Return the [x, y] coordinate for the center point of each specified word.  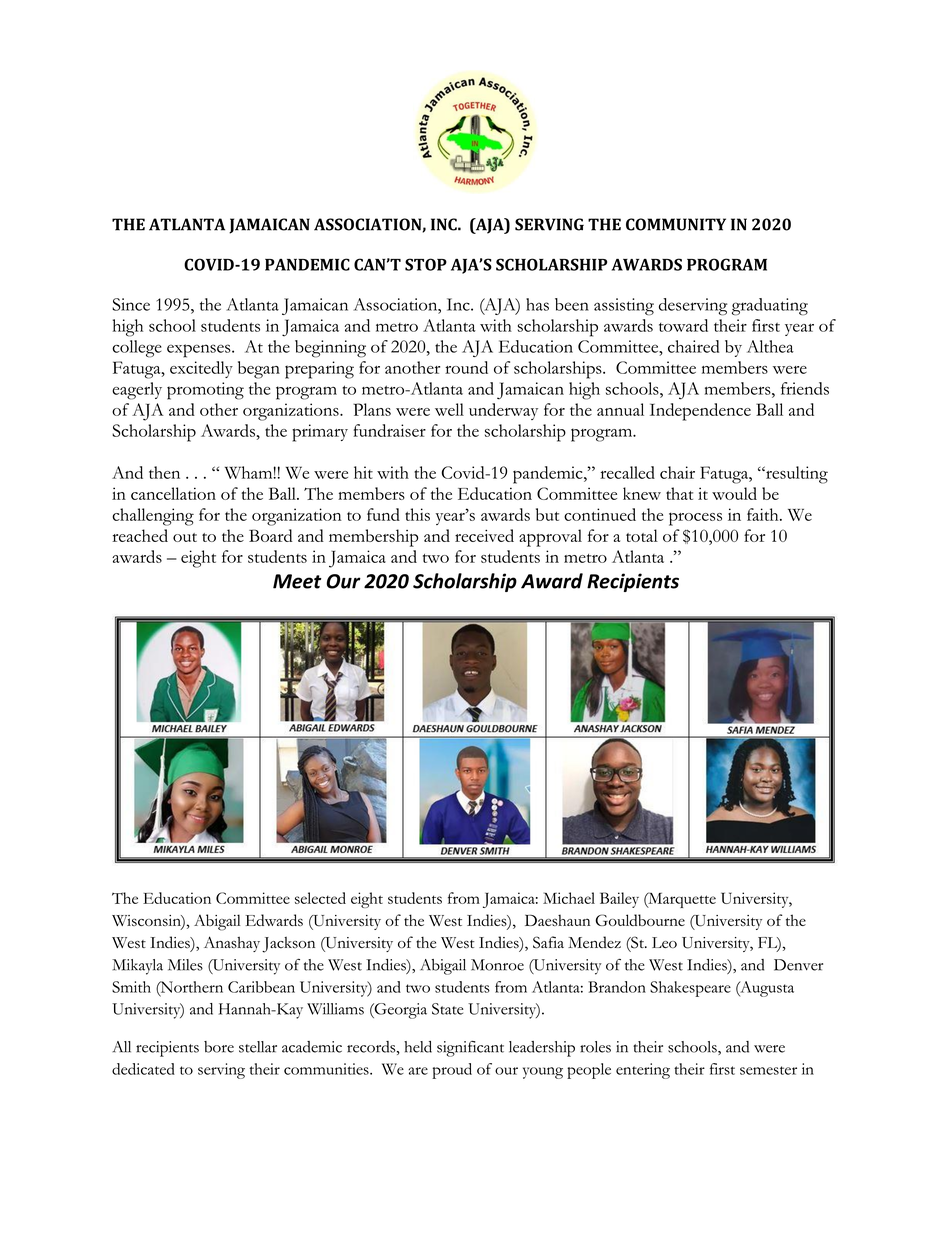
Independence [700, 412]
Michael [569, 898]
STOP [426, 264]
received [484, 535]
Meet [297, 581]
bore [219, 1047]
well [449, 409]
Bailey [619, 900]
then [164, 472]
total [642, 535]
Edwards [274, 920]
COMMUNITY [676, 224]
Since [131, 304]
